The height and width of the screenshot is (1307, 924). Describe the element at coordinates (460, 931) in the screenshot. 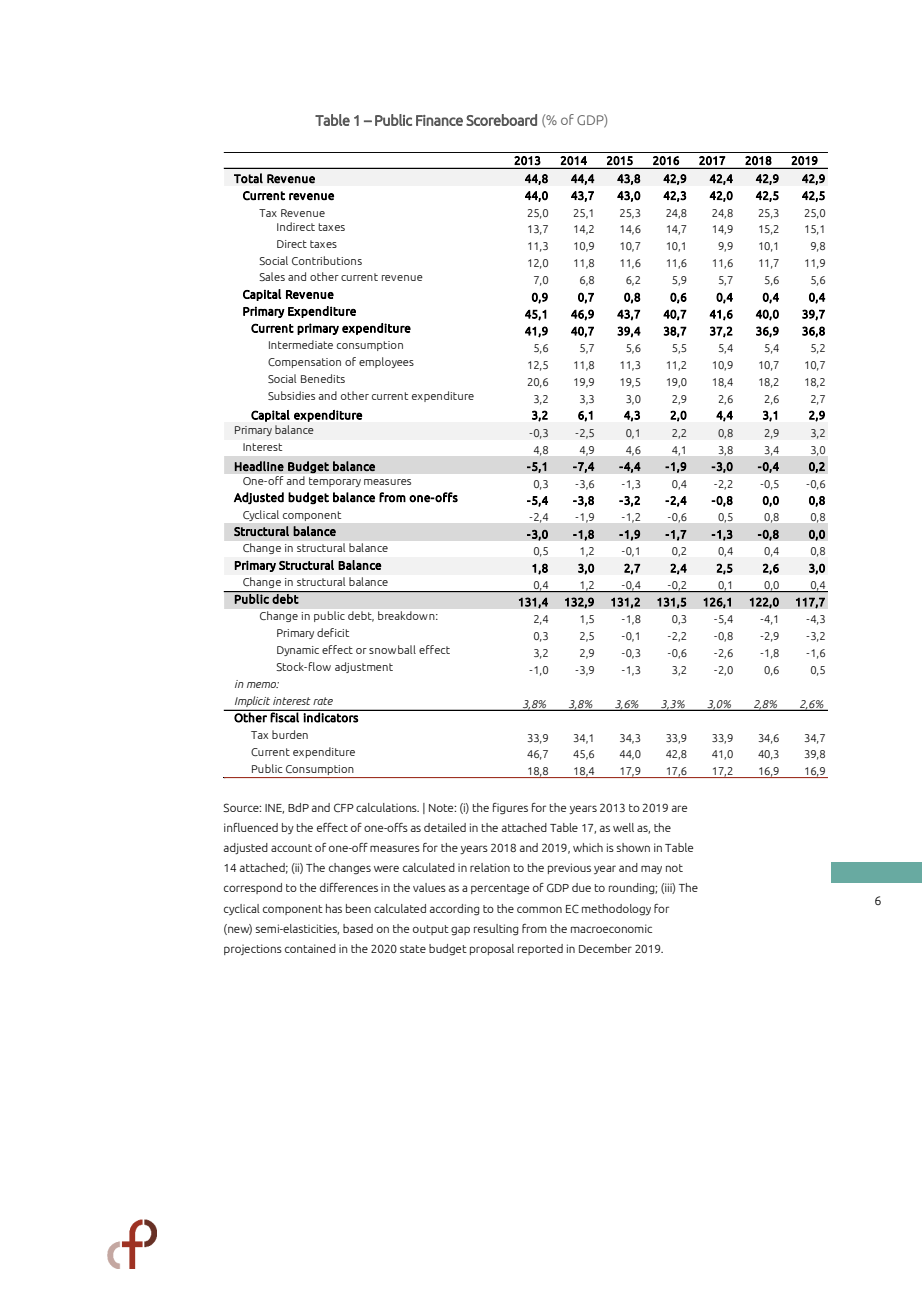

I see `gap` at that location.
